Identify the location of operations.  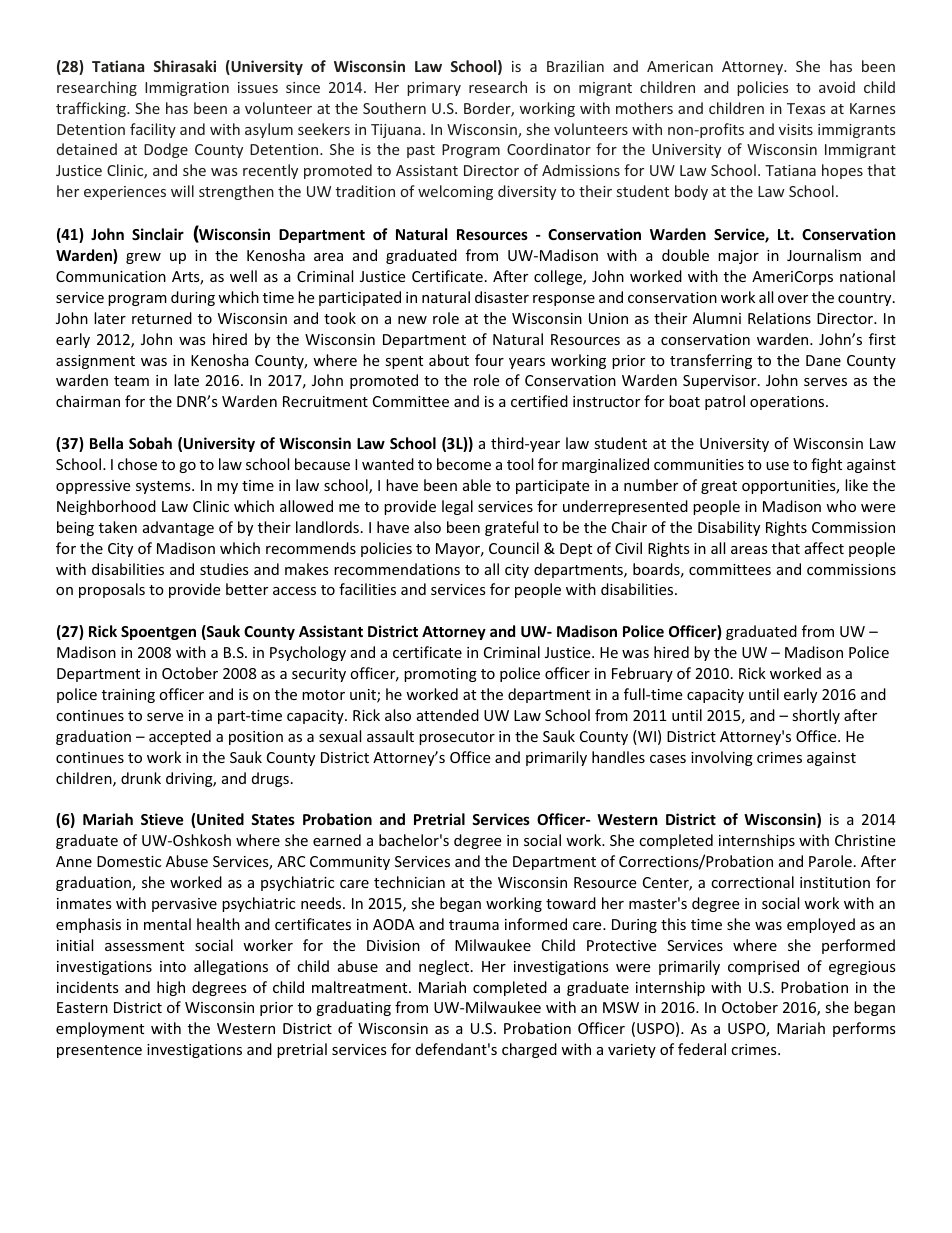
(788, 403).
